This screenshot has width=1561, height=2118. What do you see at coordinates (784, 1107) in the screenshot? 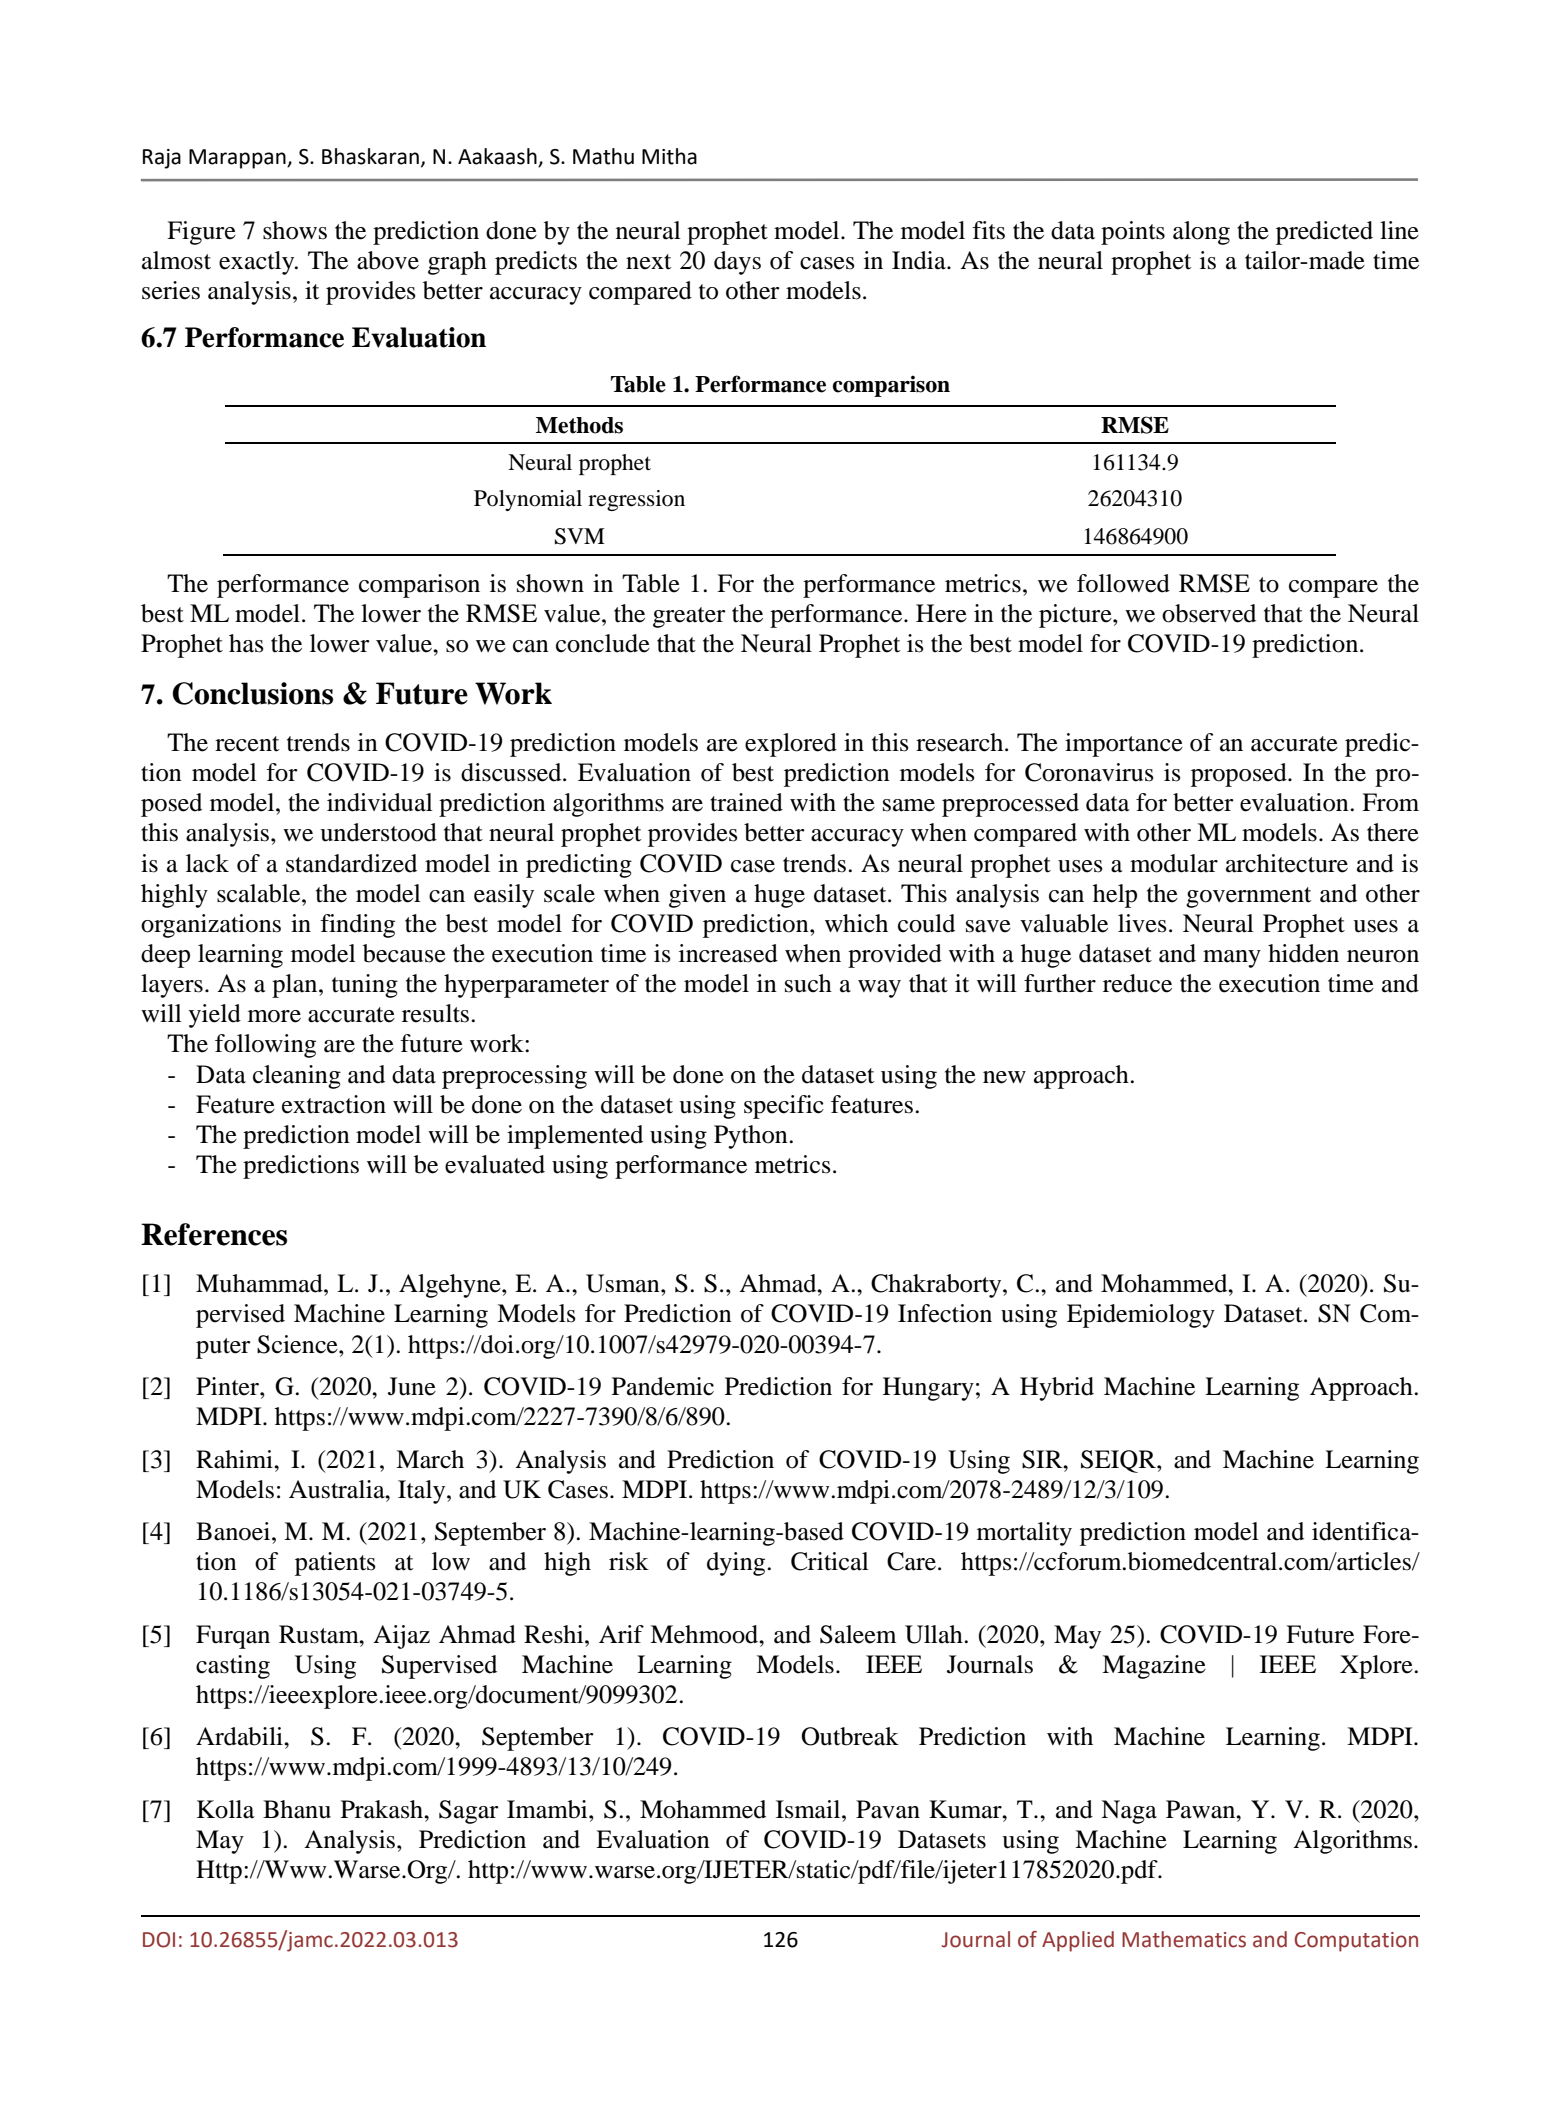
I see `specific` at bounding box center [784, 1107].
